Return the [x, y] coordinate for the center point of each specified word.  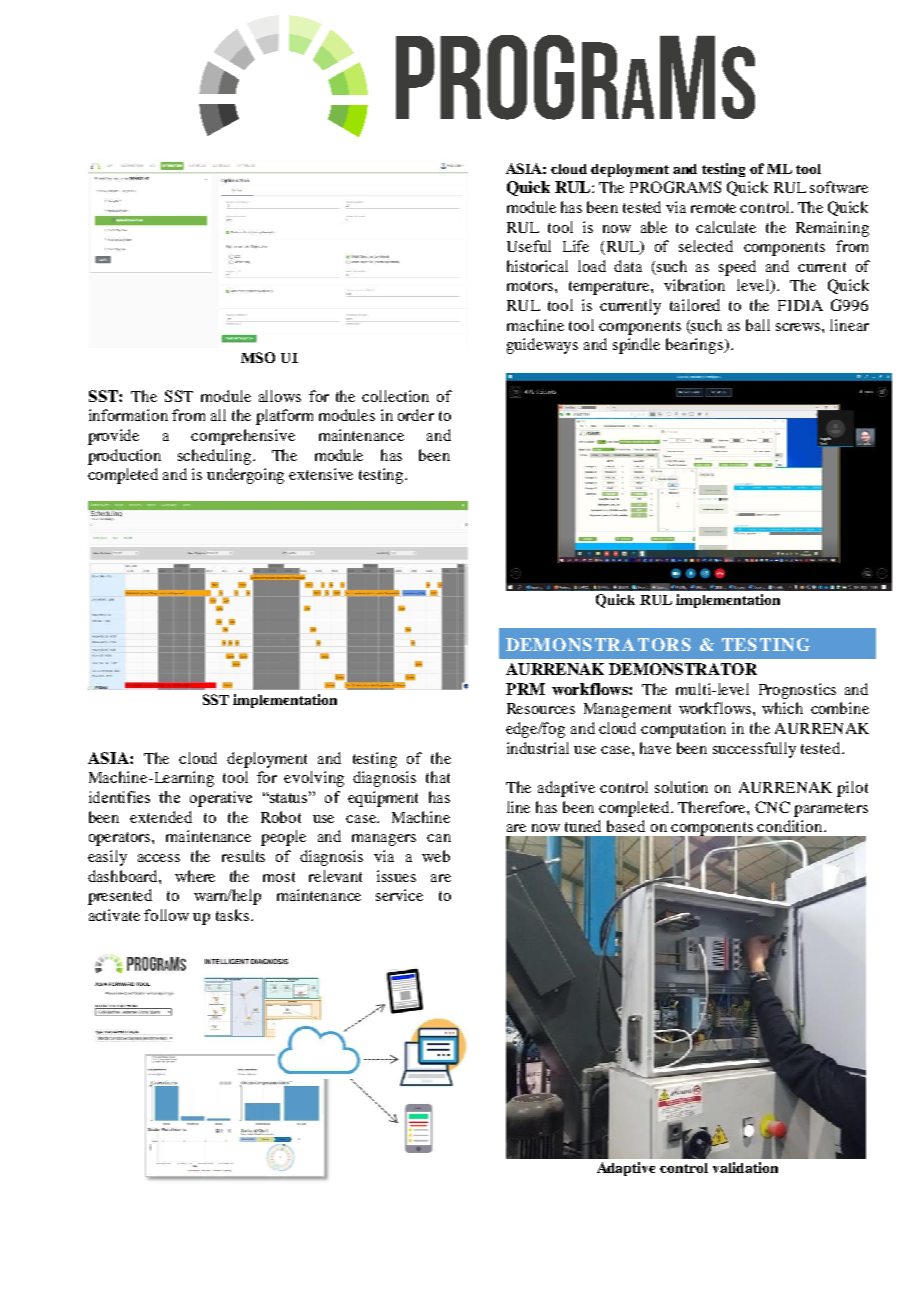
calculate [726, 227]
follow [166, 915]
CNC [772, 807]
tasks [234, 915]
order [416, 415]
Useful [529, 246]
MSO [258, 357]
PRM [525, 689]
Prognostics [797, 691]
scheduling [216, 457]
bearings [696, 346]
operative [221, 799]
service [399, 895]
